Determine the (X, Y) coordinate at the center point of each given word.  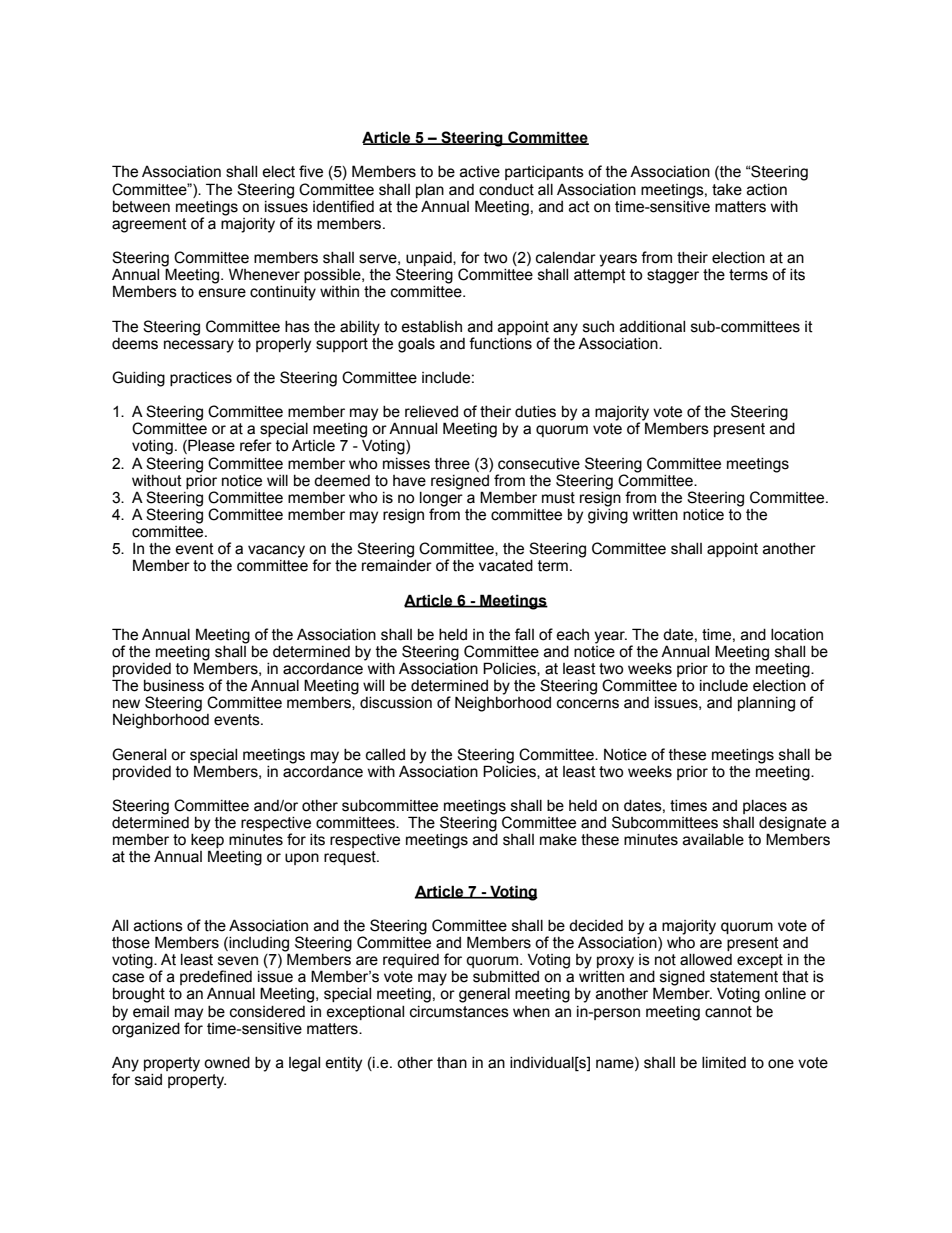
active (480, 172)
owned (227, 1063)
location (797, 635)
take (727, 190)
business (174, 686)
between (141, 207)
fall (524, 634)
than (452, 1063)
